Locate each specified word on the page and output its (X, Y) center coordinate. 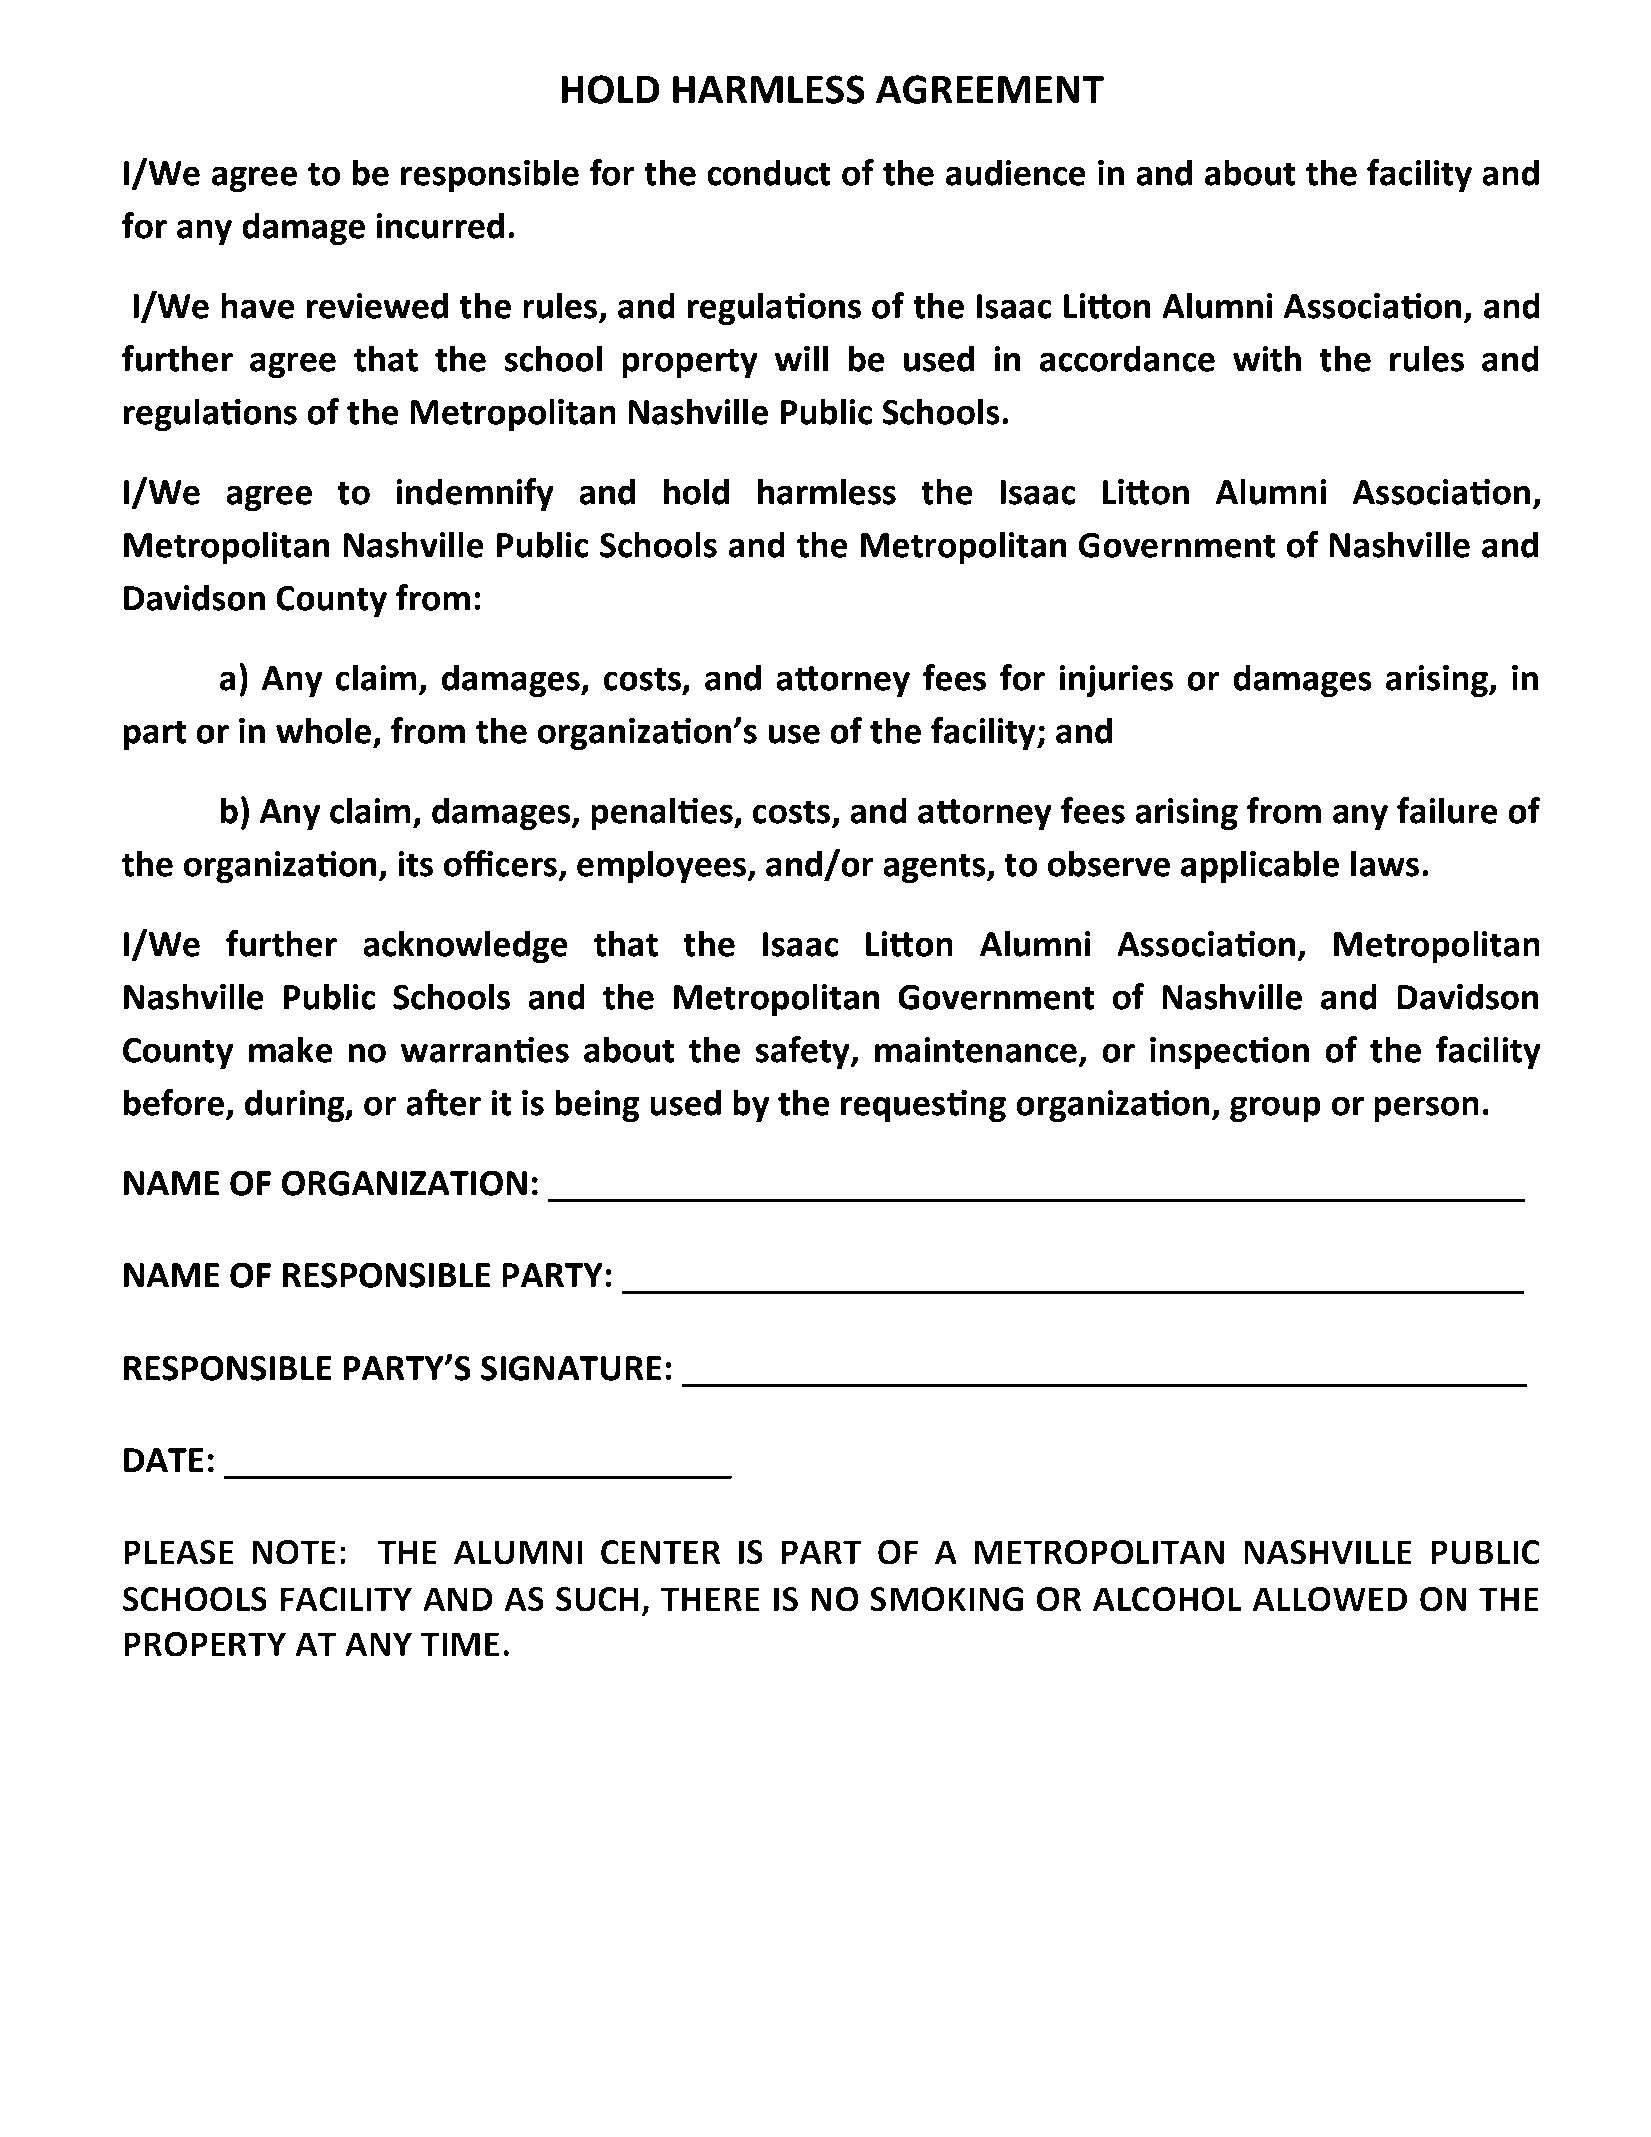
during (296, 1105)
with (1267, 358)
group (1275, 1109)
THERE (710, 1599)
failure (1447, 810)
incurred (440, 225)
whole (323, 730)
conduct (769, 172)
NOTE (294, 1552)
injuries (1116, 681)
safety (804, 1052)
